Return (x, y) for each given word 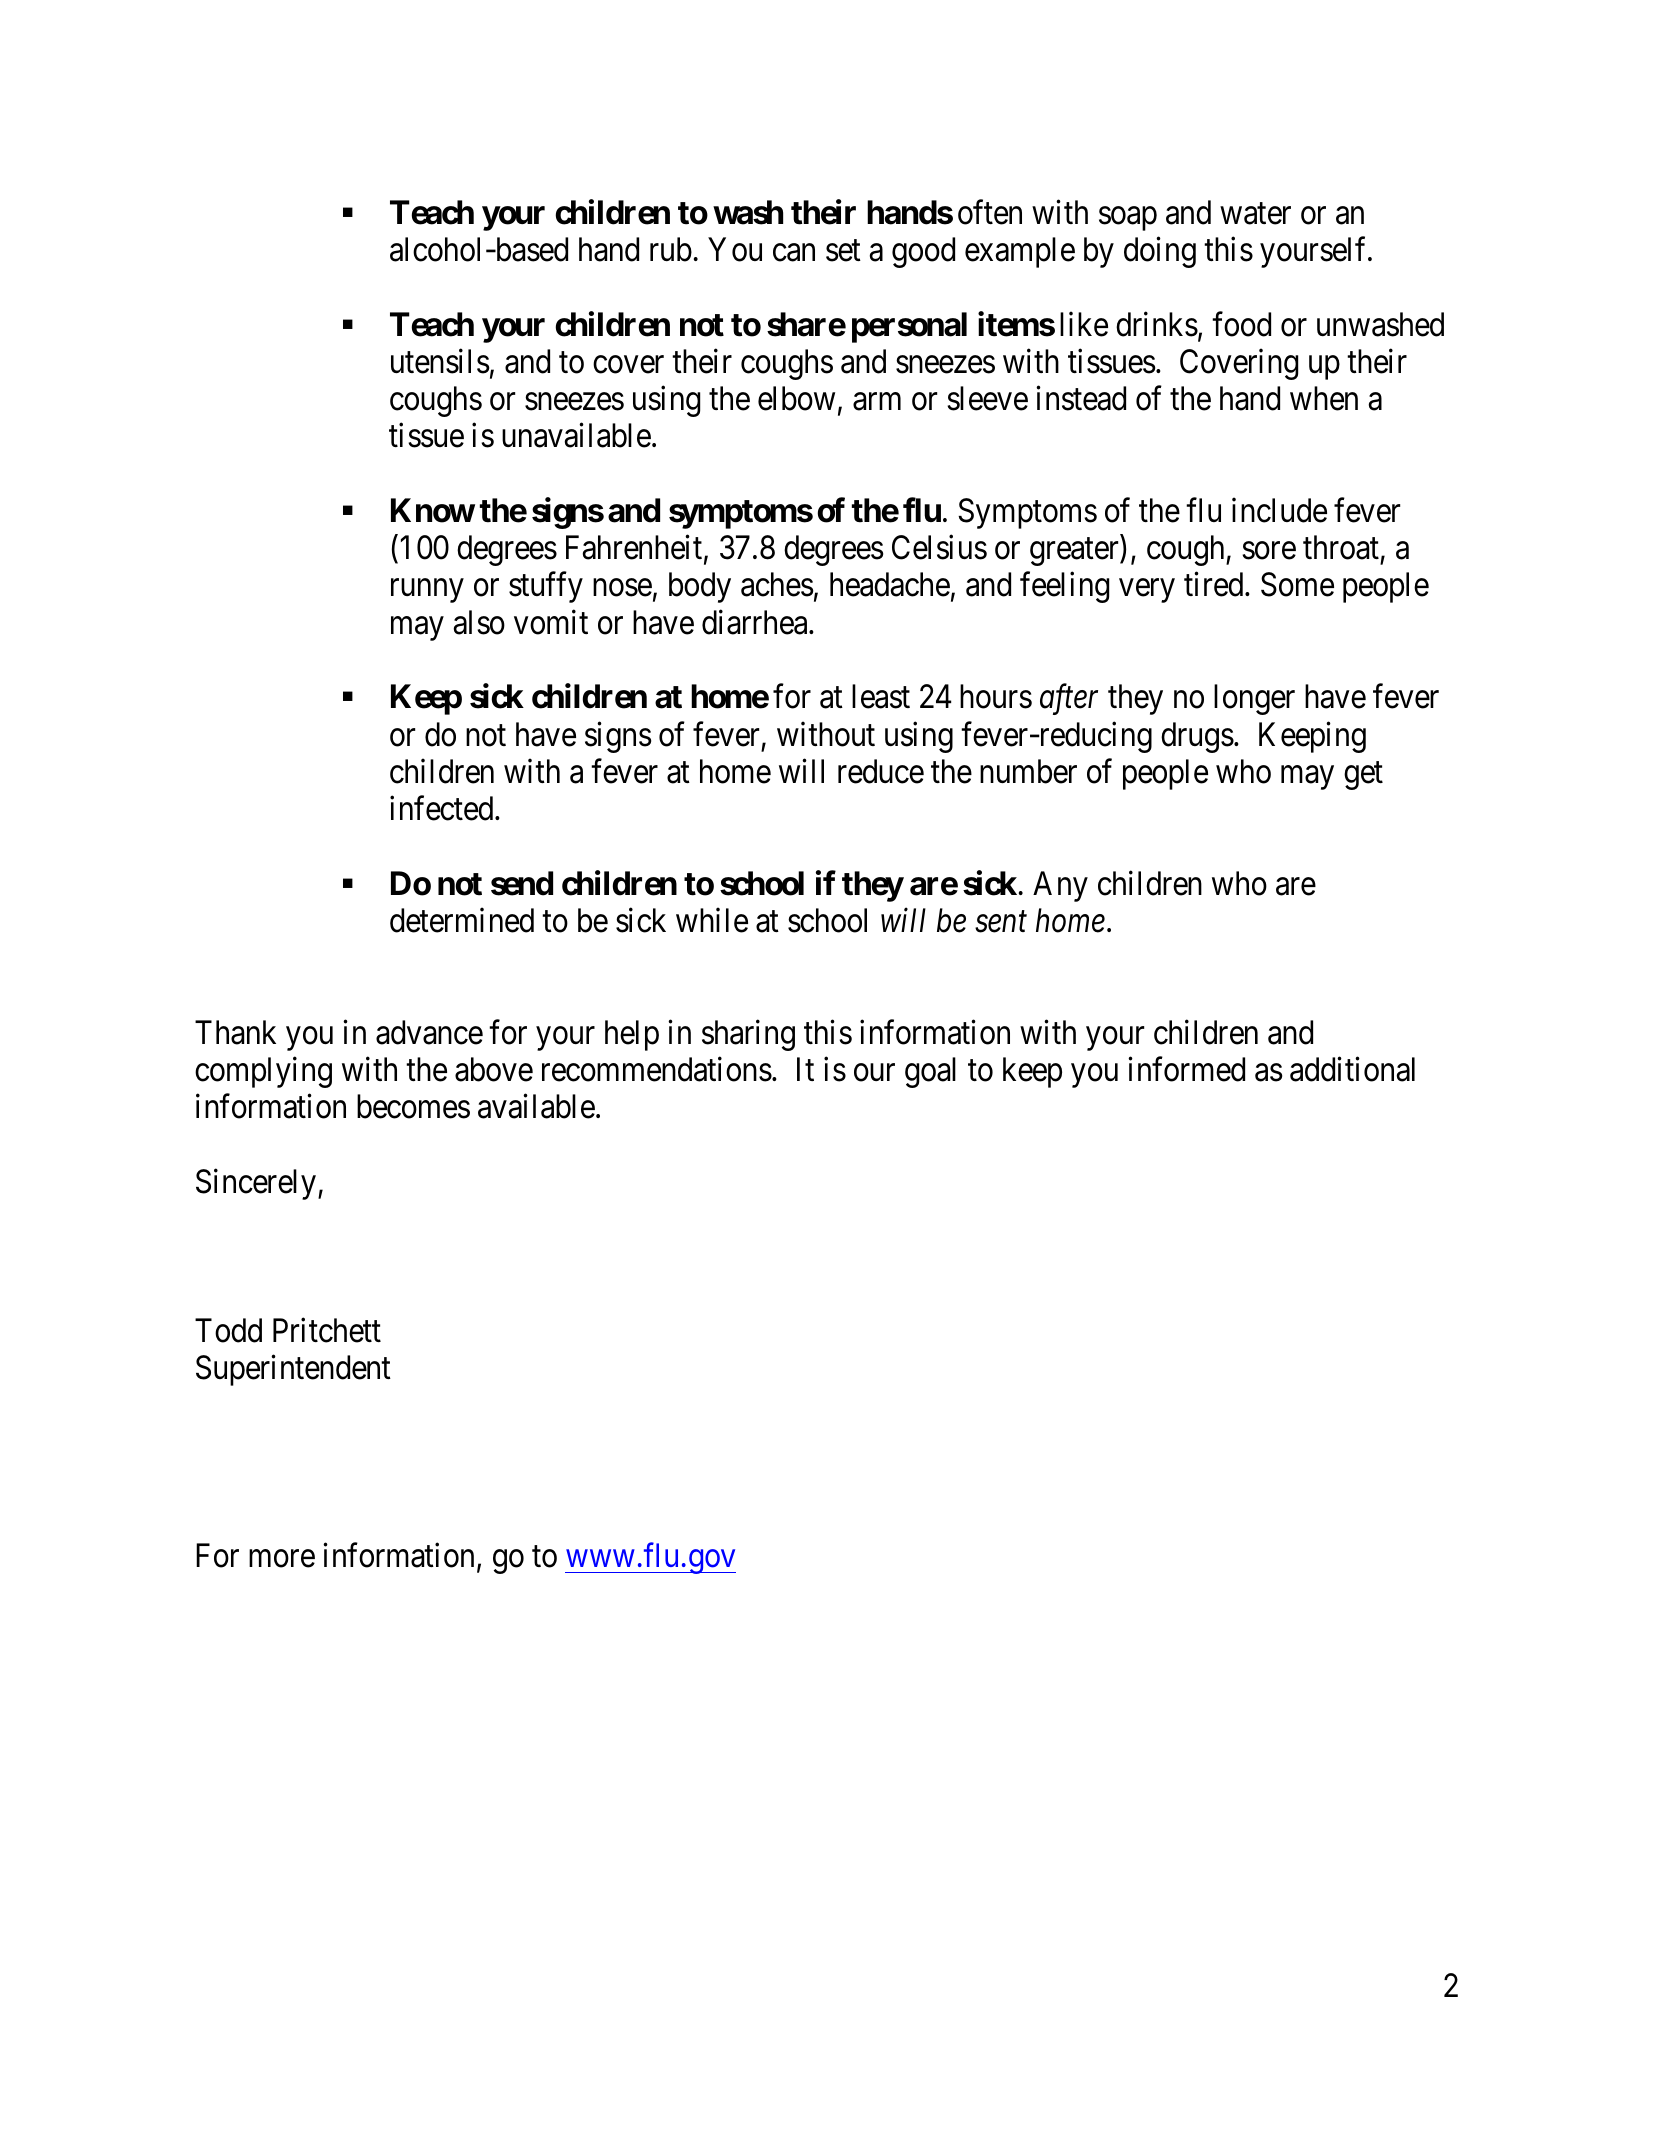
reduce (881, 771)
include (1279, 510)
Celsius (939, 547)
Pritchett (327, 1330)
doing (1160, 252)
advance (429, 1032)
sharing (748, 1035)
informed (1186, 1069)
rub (671, 249)
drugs (1197, 737)
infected (443, 808)
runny (427, 591)
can (794, 253)
